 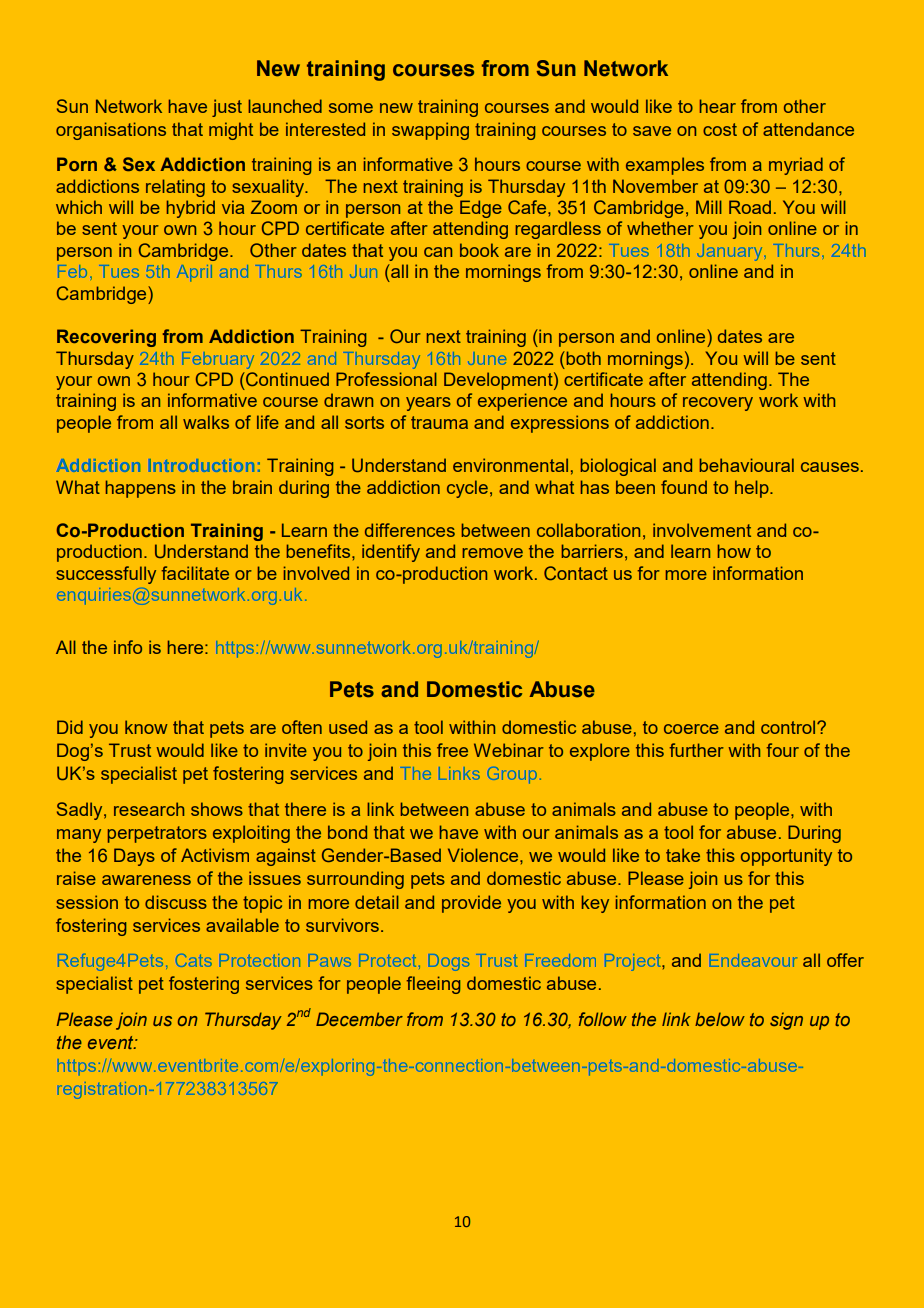 What do you see at coordinates (718, 404) in the screenshot?
I see `recovery` at bounding box center [718, 404].
